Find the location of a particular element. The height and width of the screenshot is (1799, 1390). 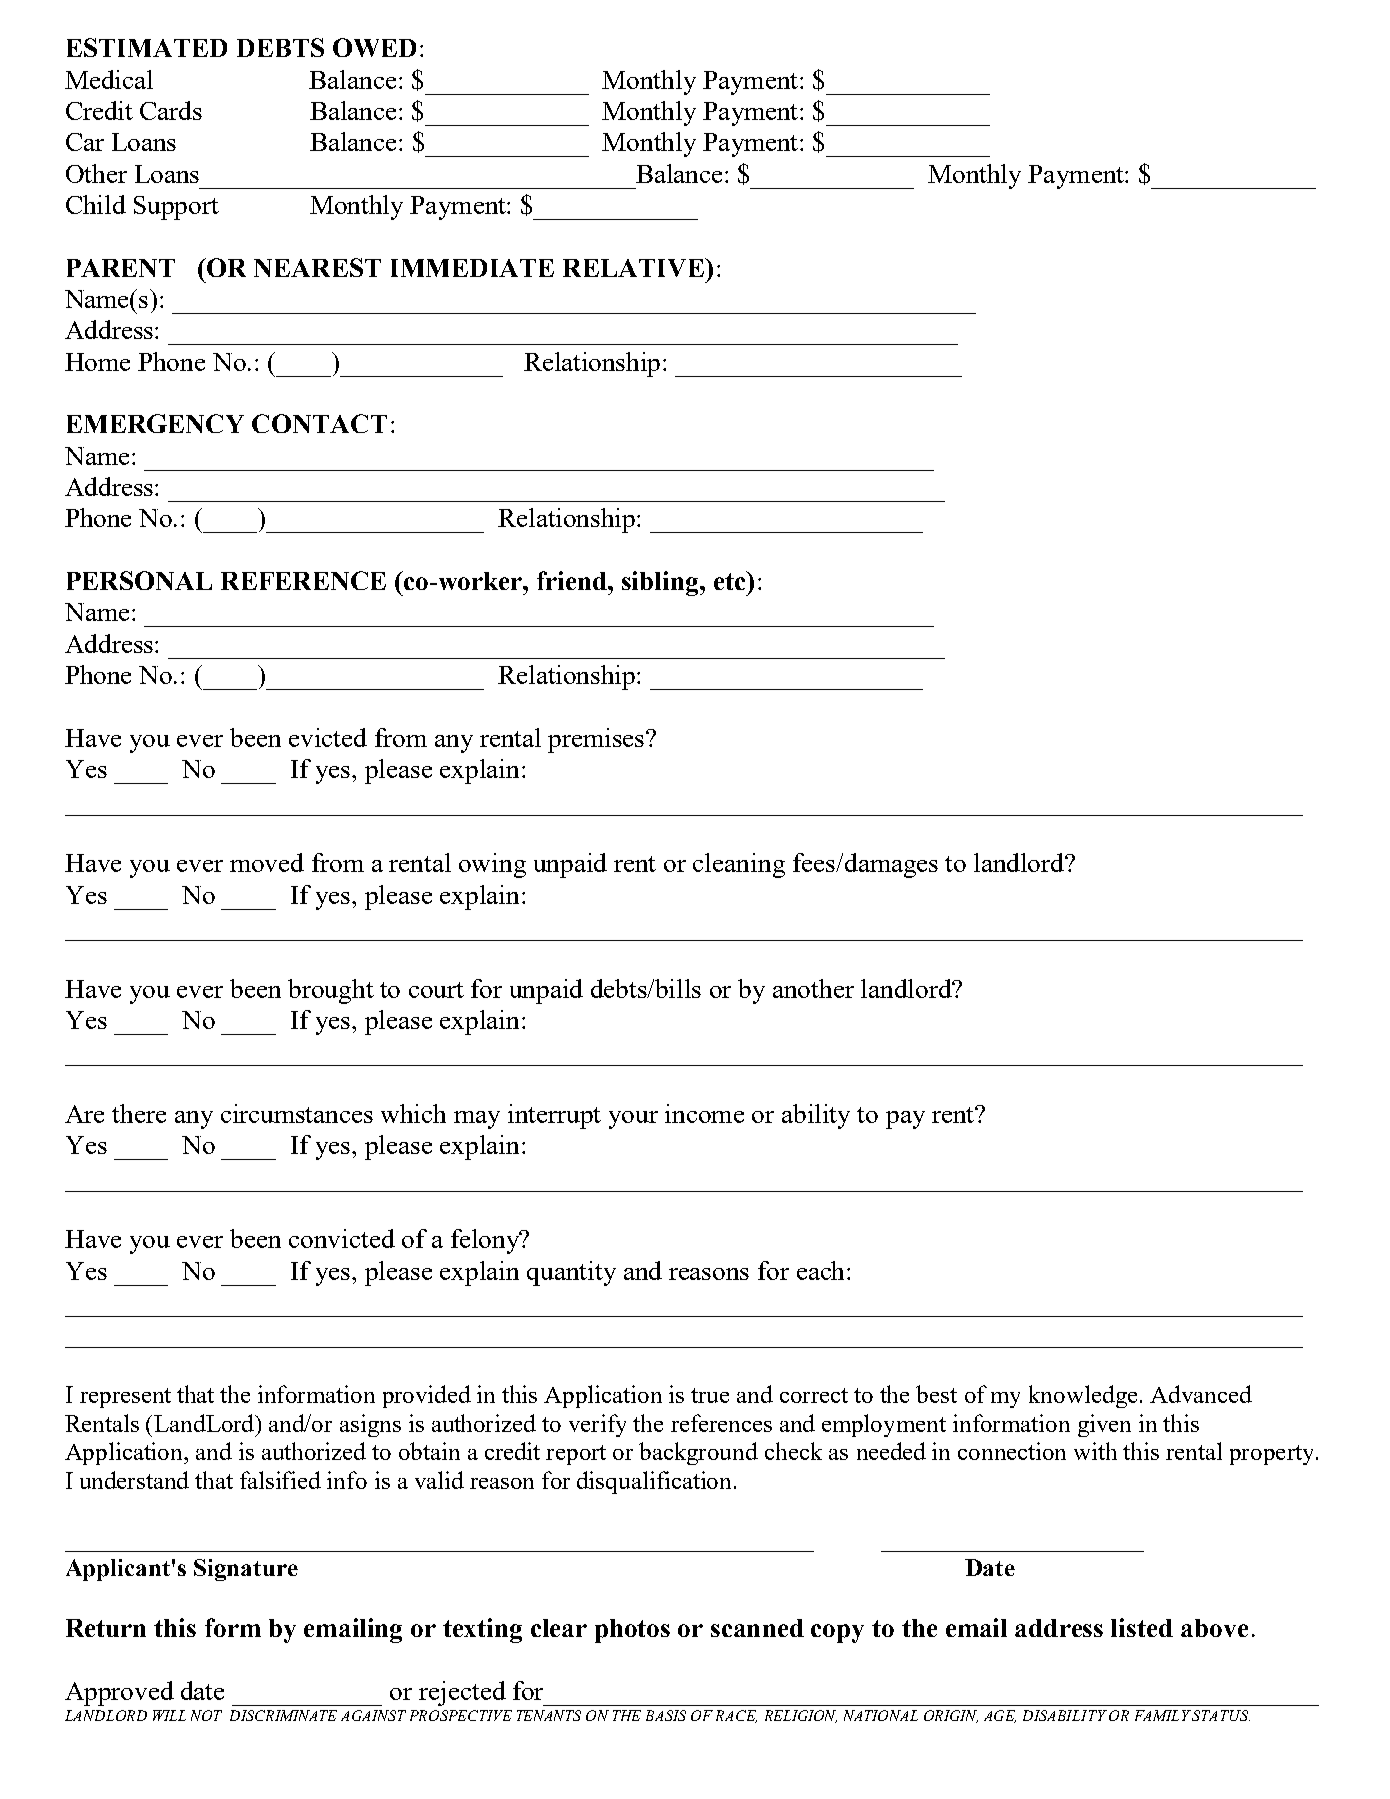

income is located at coordinates (704, 1113).
